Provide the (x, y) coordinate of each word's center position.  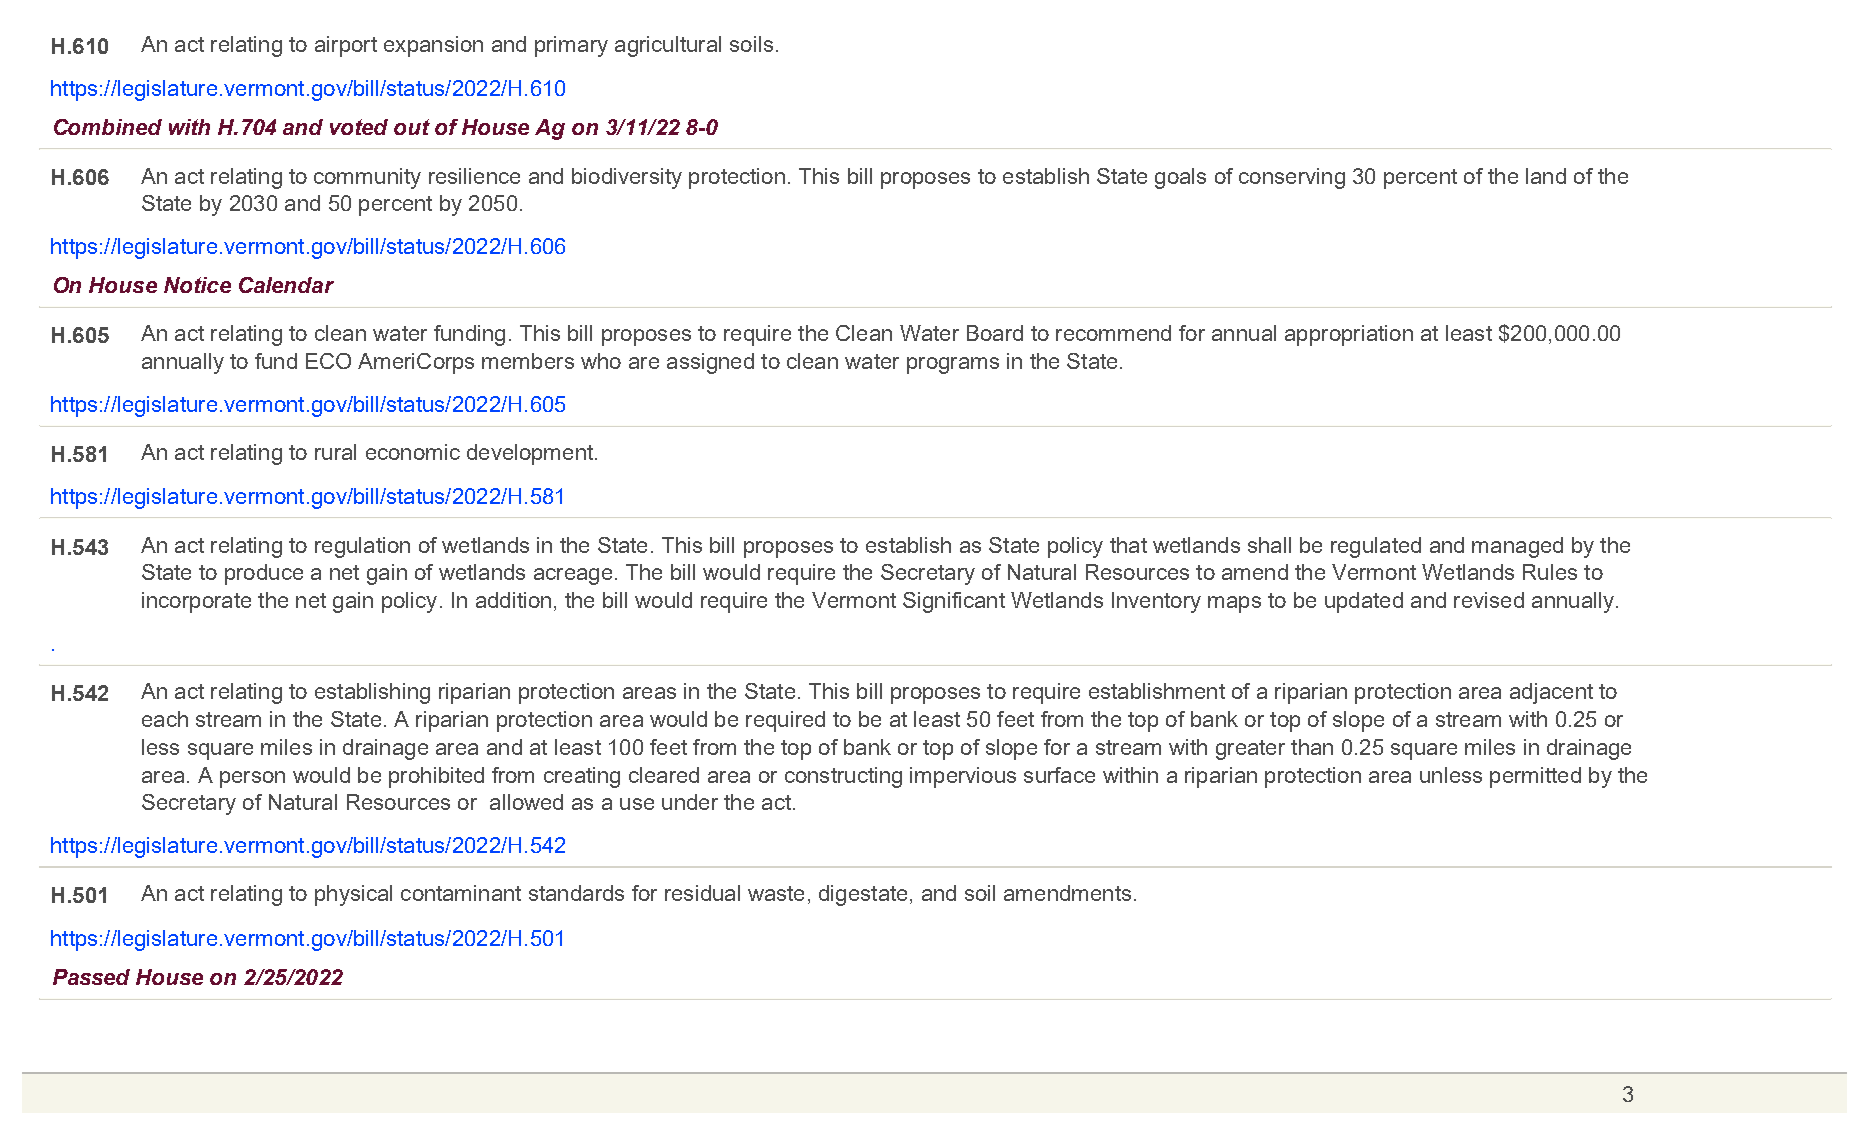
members (528, 361)
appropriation (1349, 335)
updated (1364, 602)
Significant (954, 602)
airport (346, 46)
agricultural (668, 46)
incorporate (196, 602)
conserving (1292, 178)
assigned (710, 363)
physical (353, 895)
